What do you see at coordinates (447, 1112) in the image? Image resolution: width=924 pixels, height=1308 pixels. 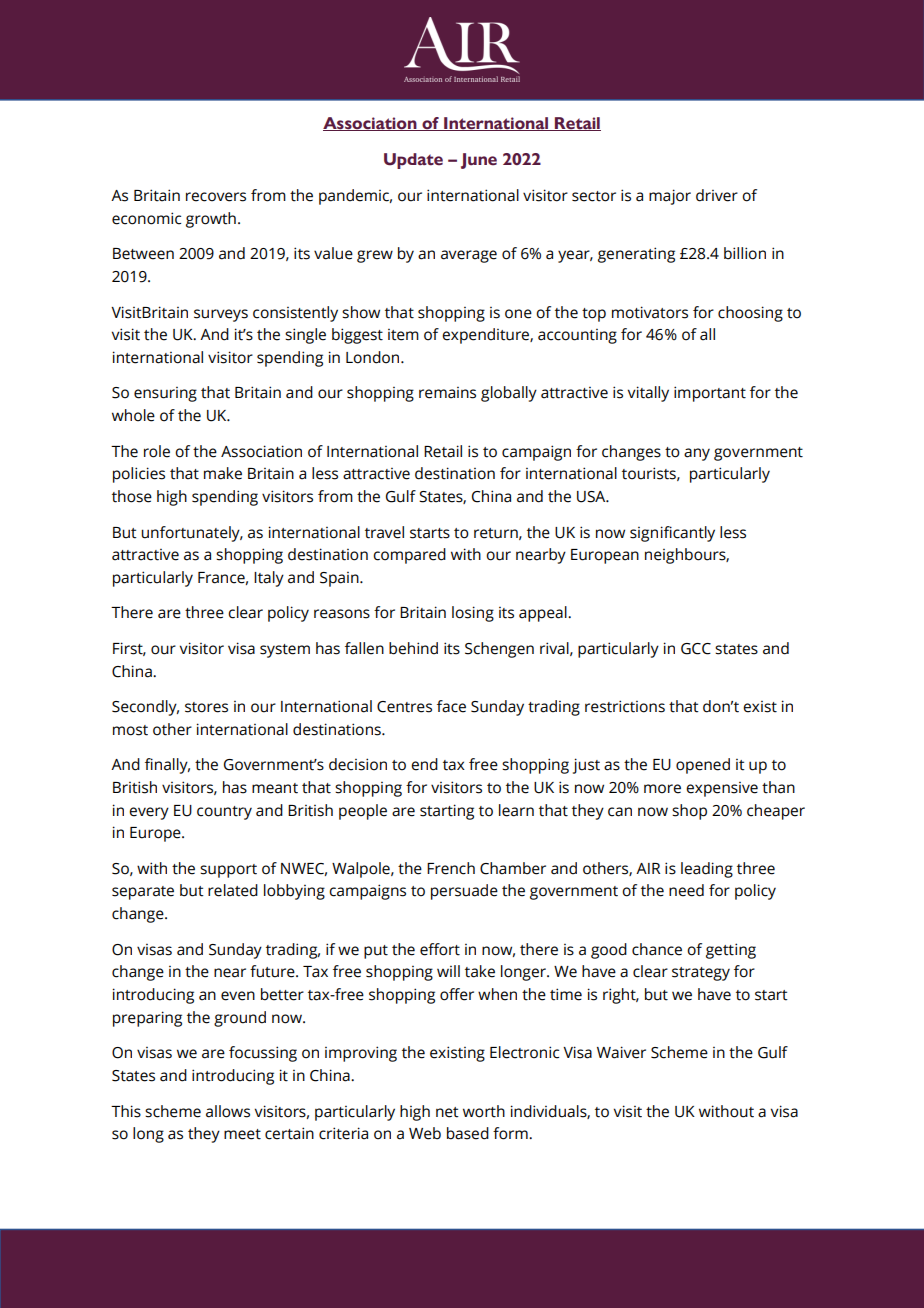 I see `net` at bounding box center [447, 1112].
